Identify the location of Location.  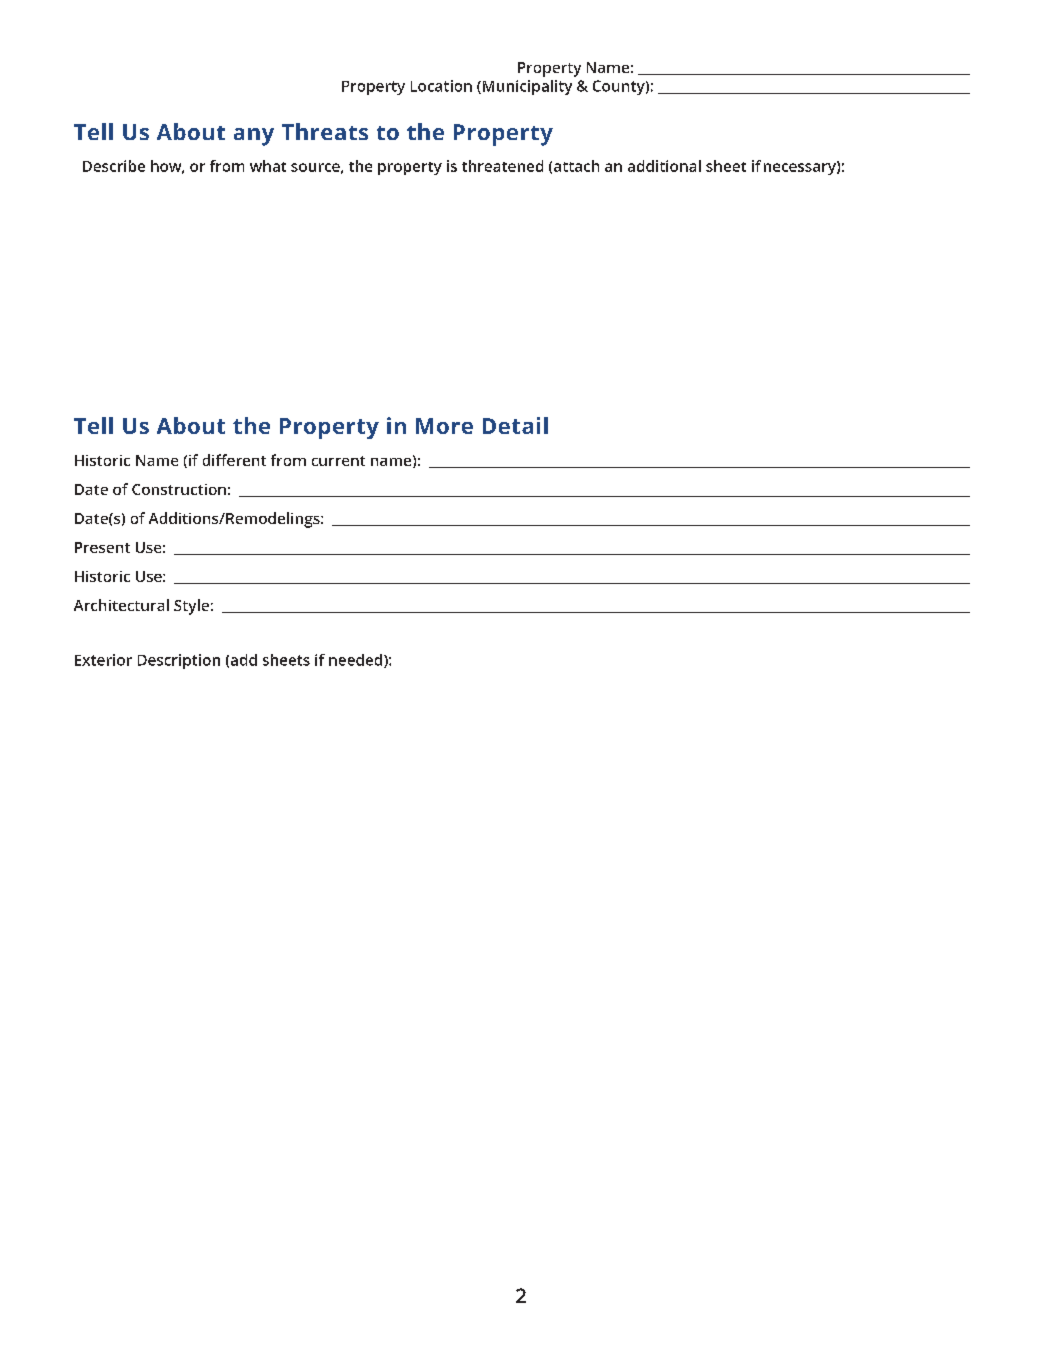
(441, 86).
